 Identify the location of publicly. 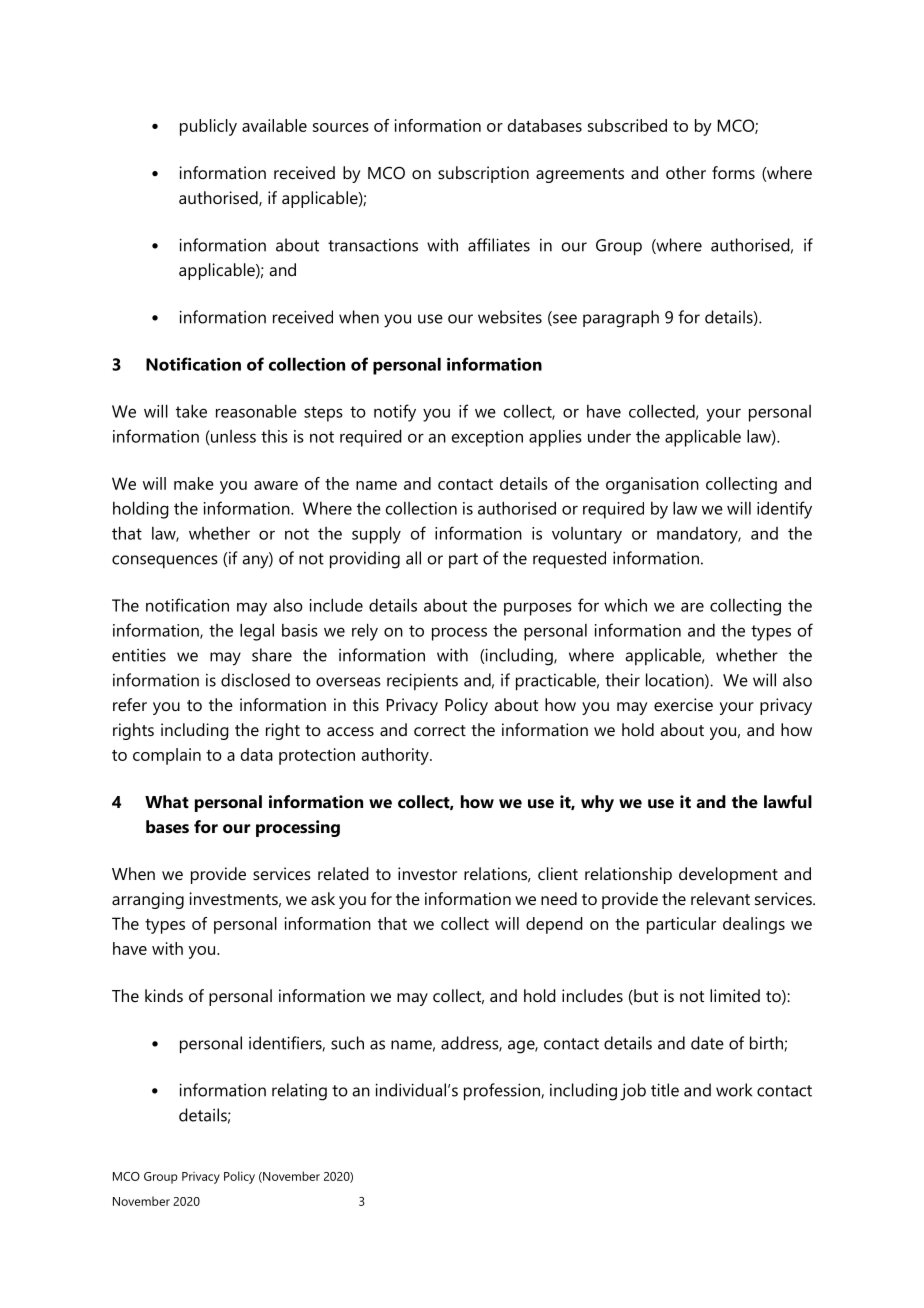
(208, 127).
